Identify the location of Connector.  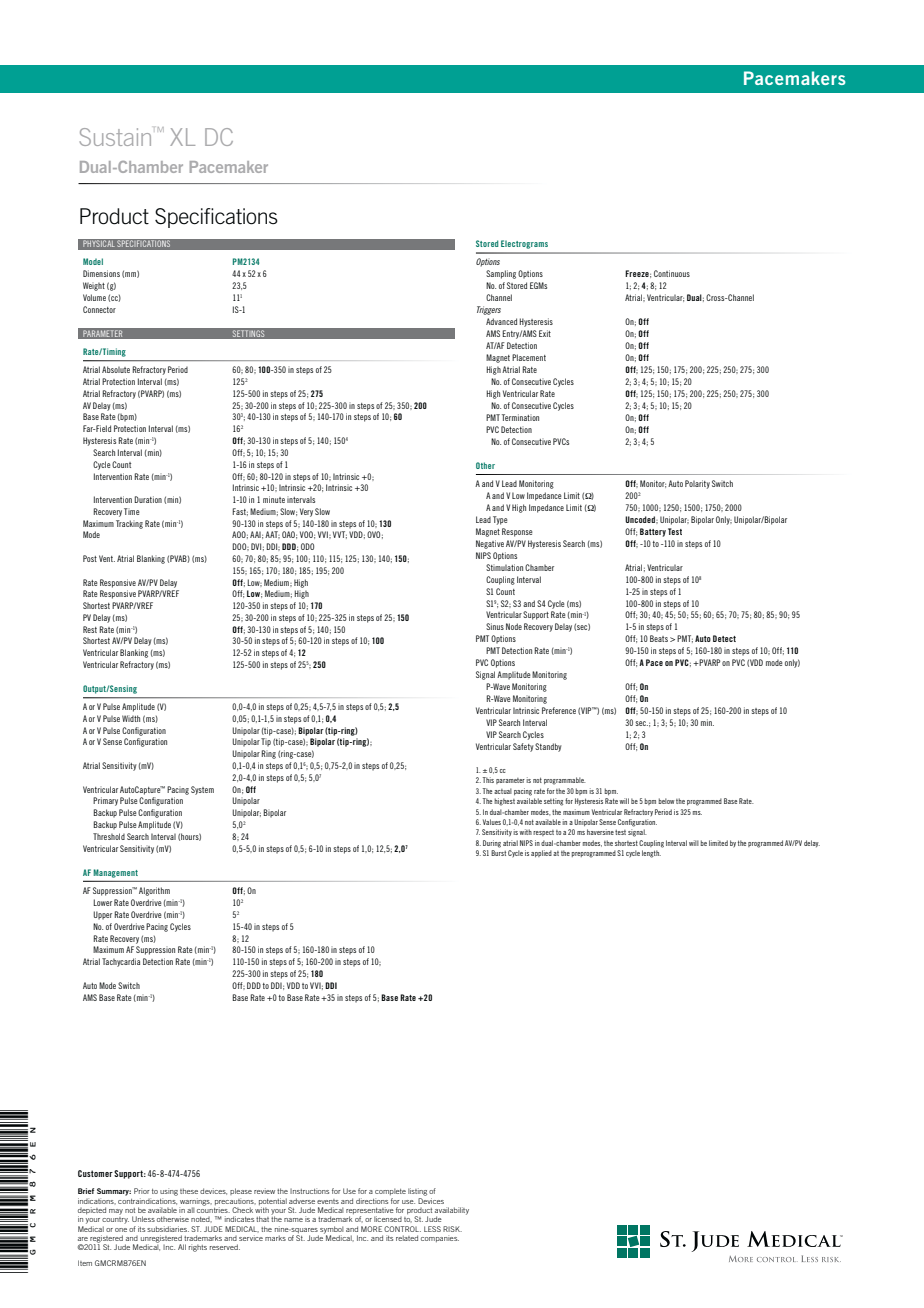
(99, 309).
